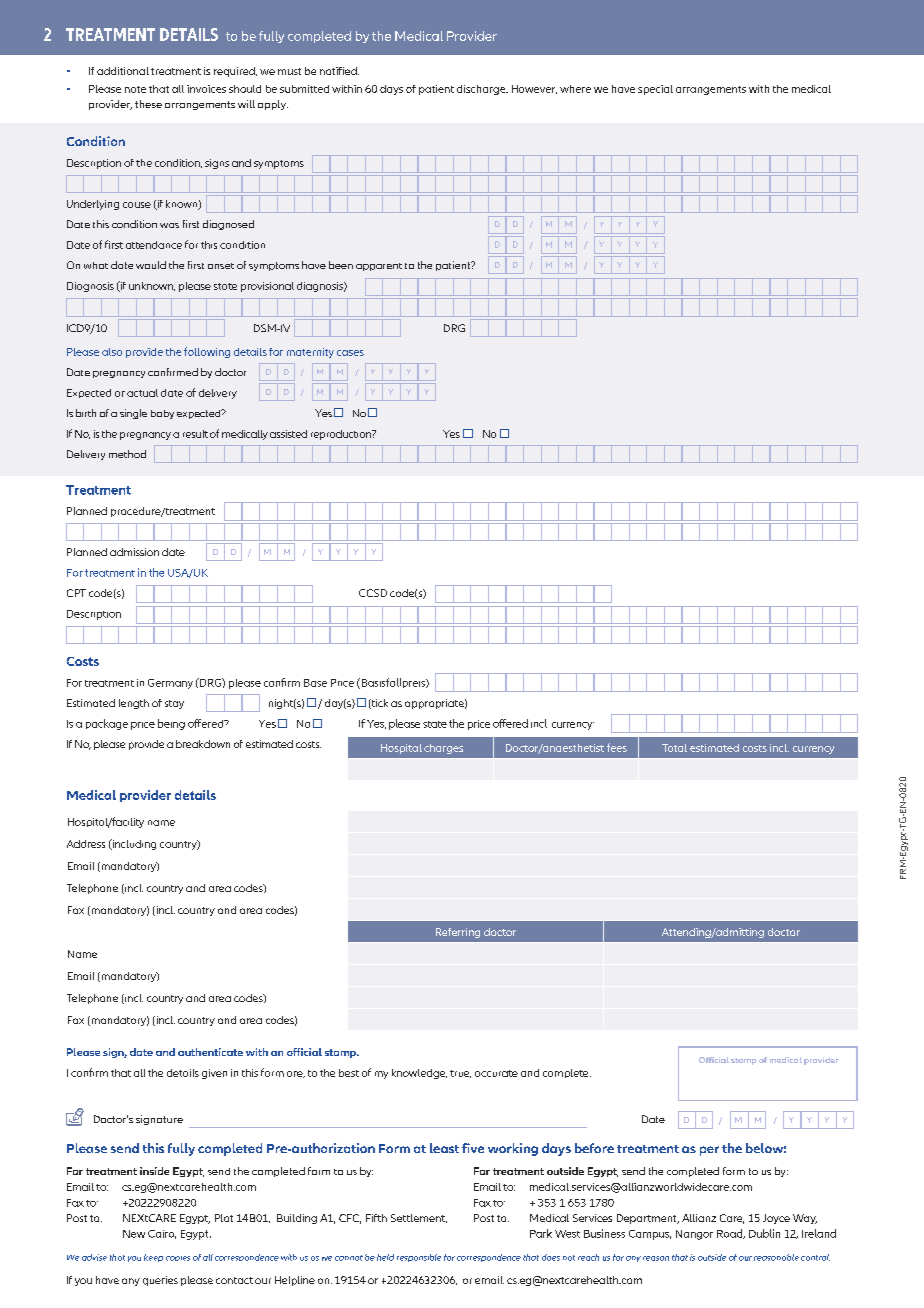  I want to click on fees, so click(617, 747).
